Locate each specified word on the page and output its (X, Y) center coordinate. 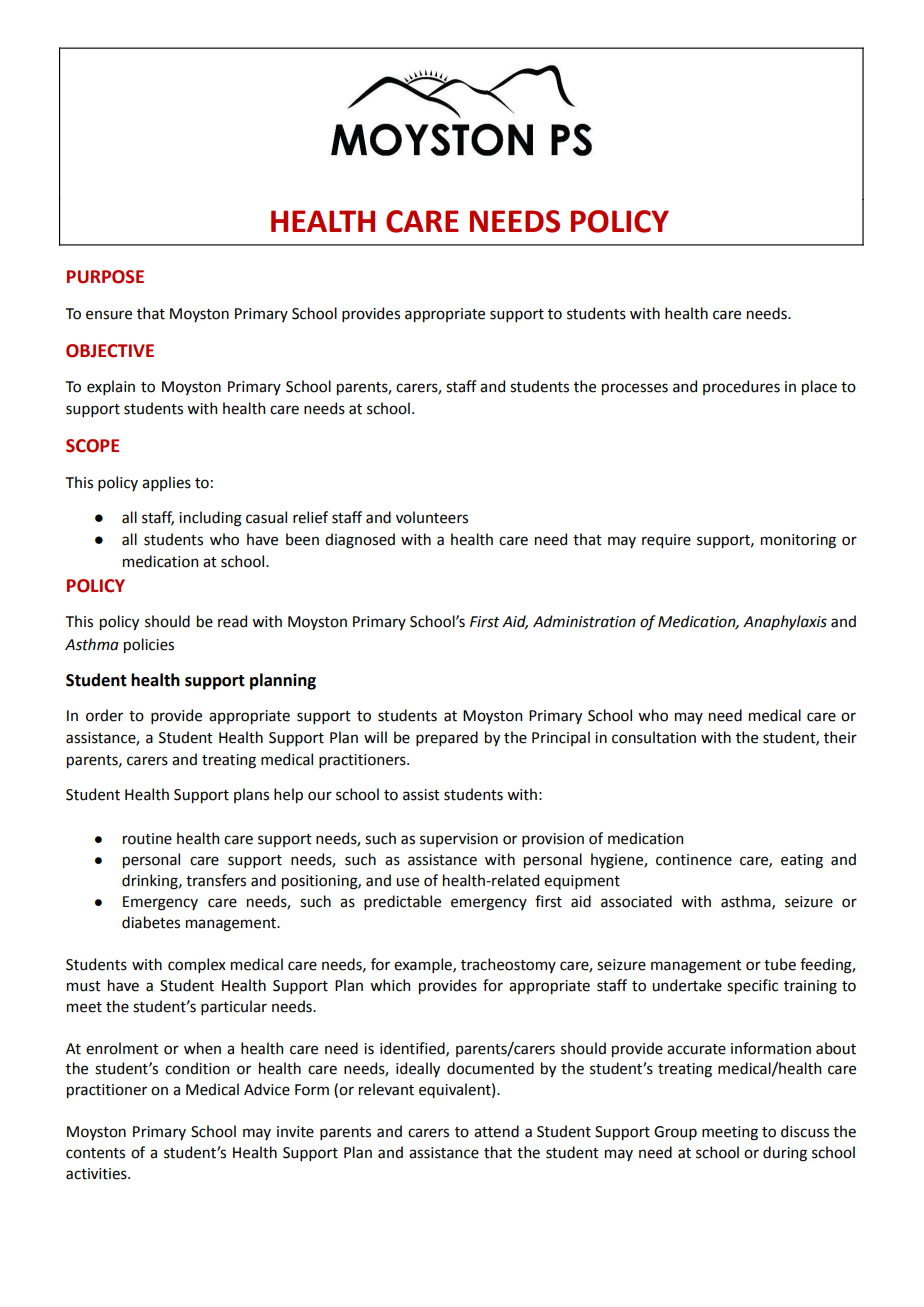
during (785, 1154)
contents (95, 1153)
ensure (109, 315)
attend (496, 1131)
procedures (741, 387)
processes (635, 389)
